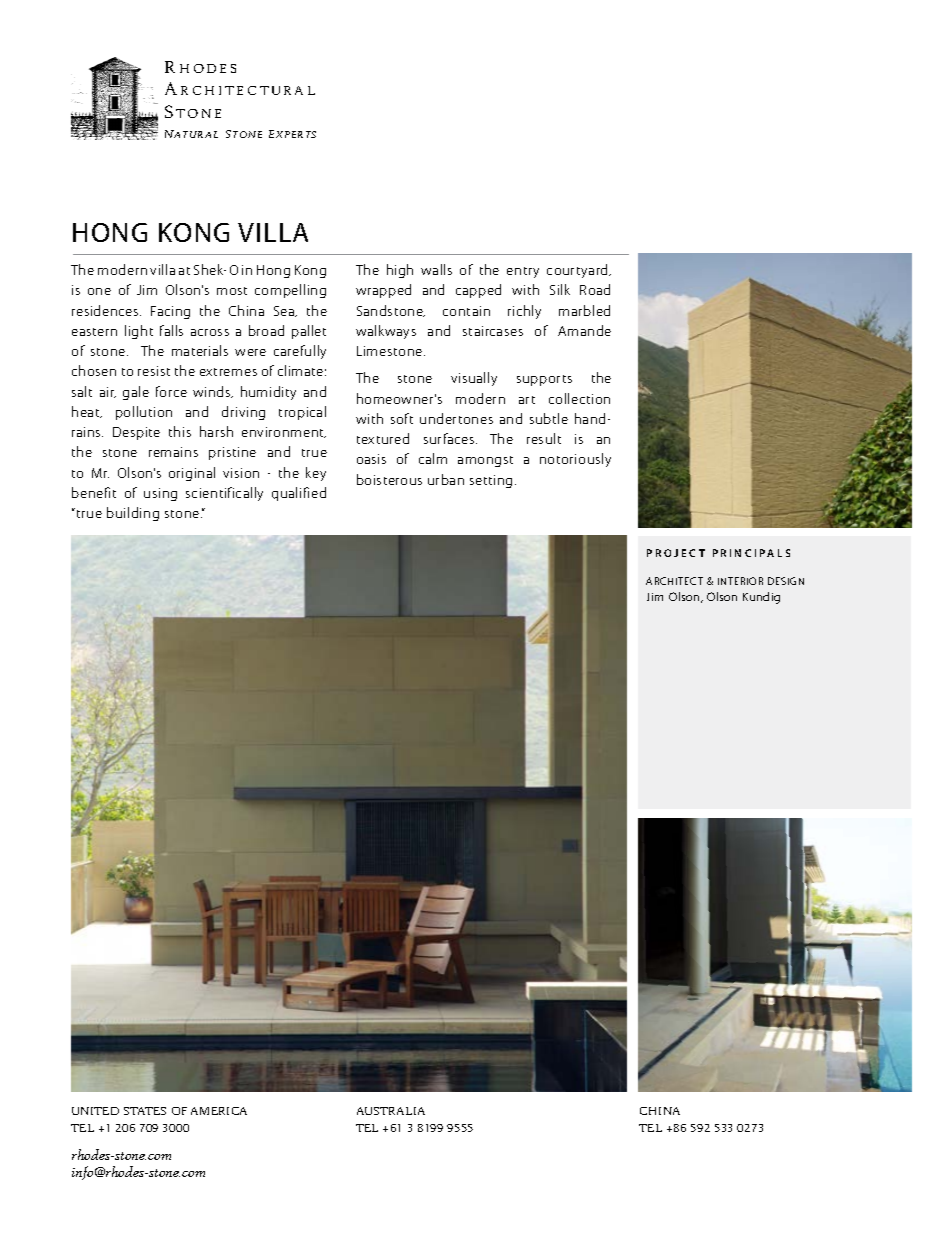  What do you see at coordinates (391, 1111) in the screenshot?
I see `AUSTRALIA` at bounding box center [391, 1111].
